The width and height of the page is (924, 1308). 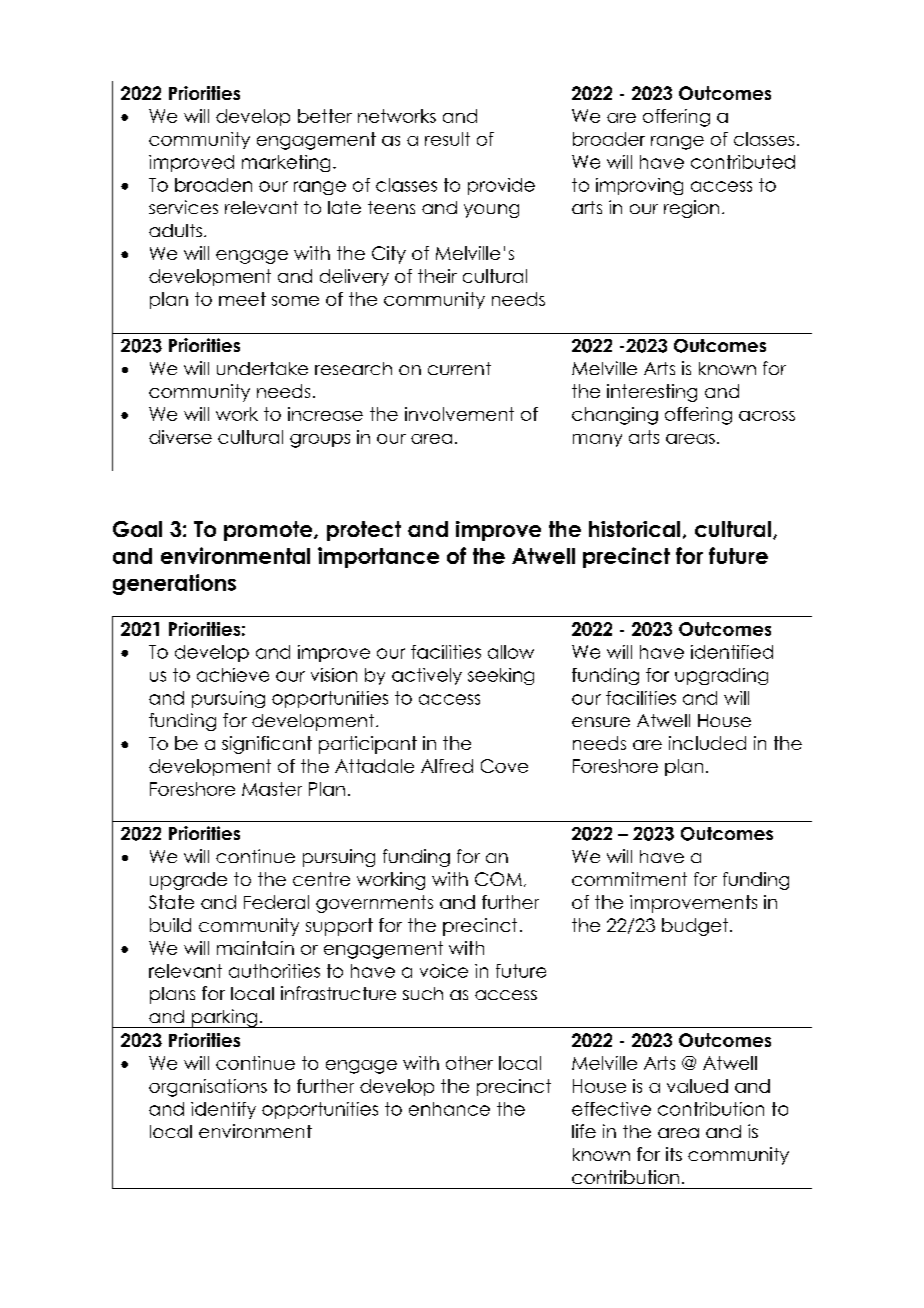 What do you see at coordinates (267, 745) in the page?
I see `significant` at bounding box center [267, 745].
